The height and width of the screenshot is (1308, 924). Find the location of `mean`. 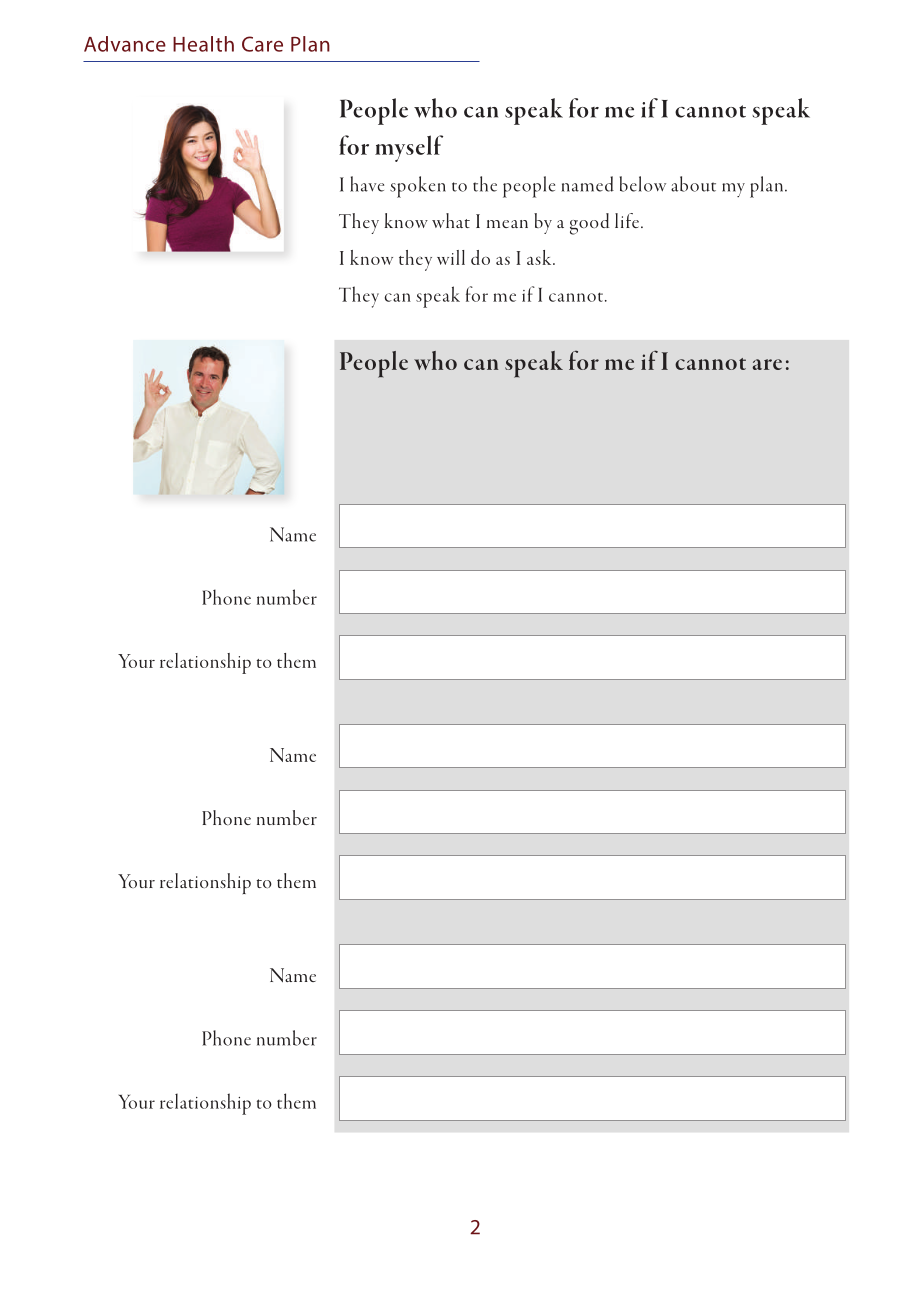

mean is located at coordinates (507, 224).
